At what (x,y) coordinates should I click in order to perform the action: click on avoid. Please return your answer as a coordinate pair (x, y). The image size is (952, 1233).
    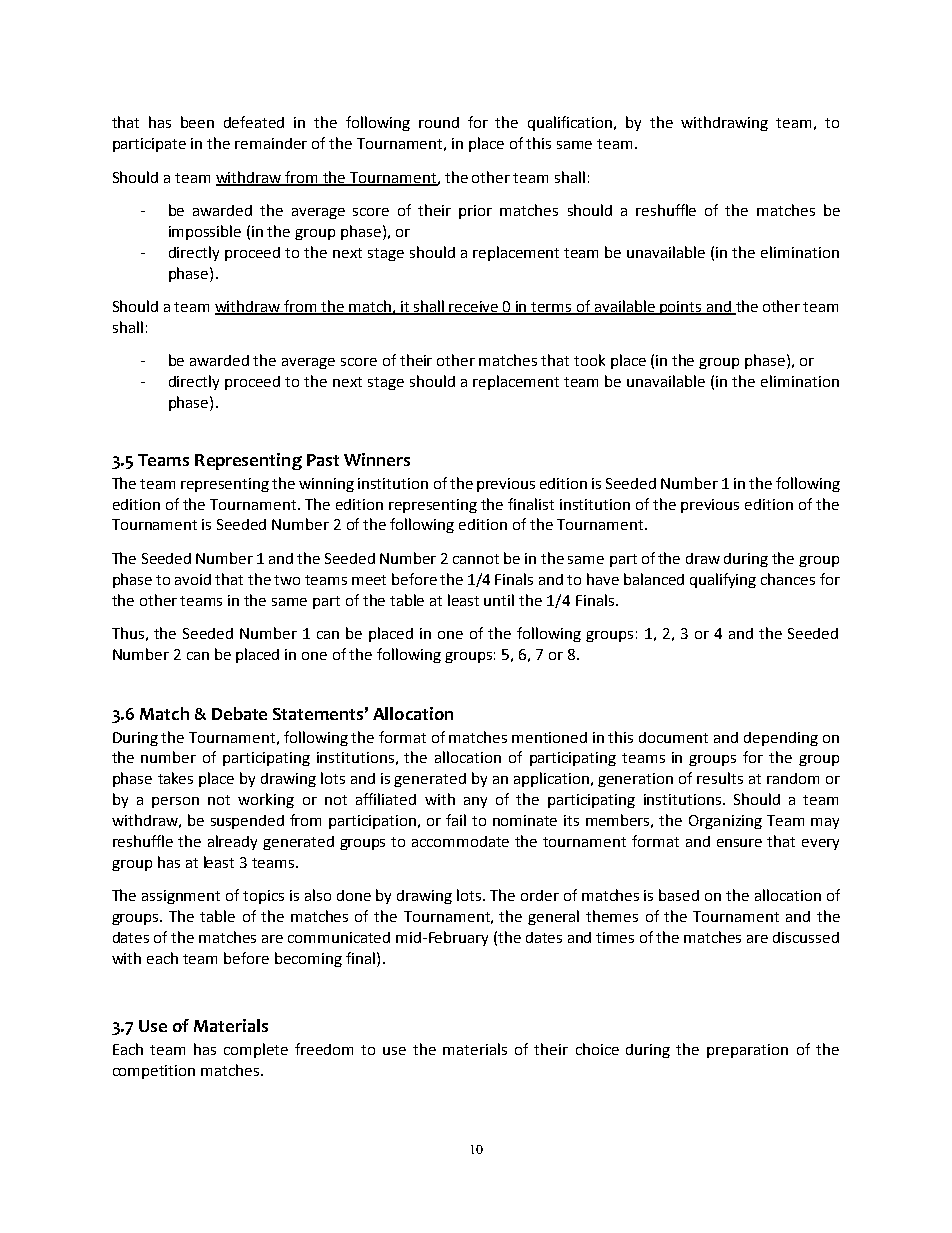
    Looking at the image, I should click on (193, 579).
